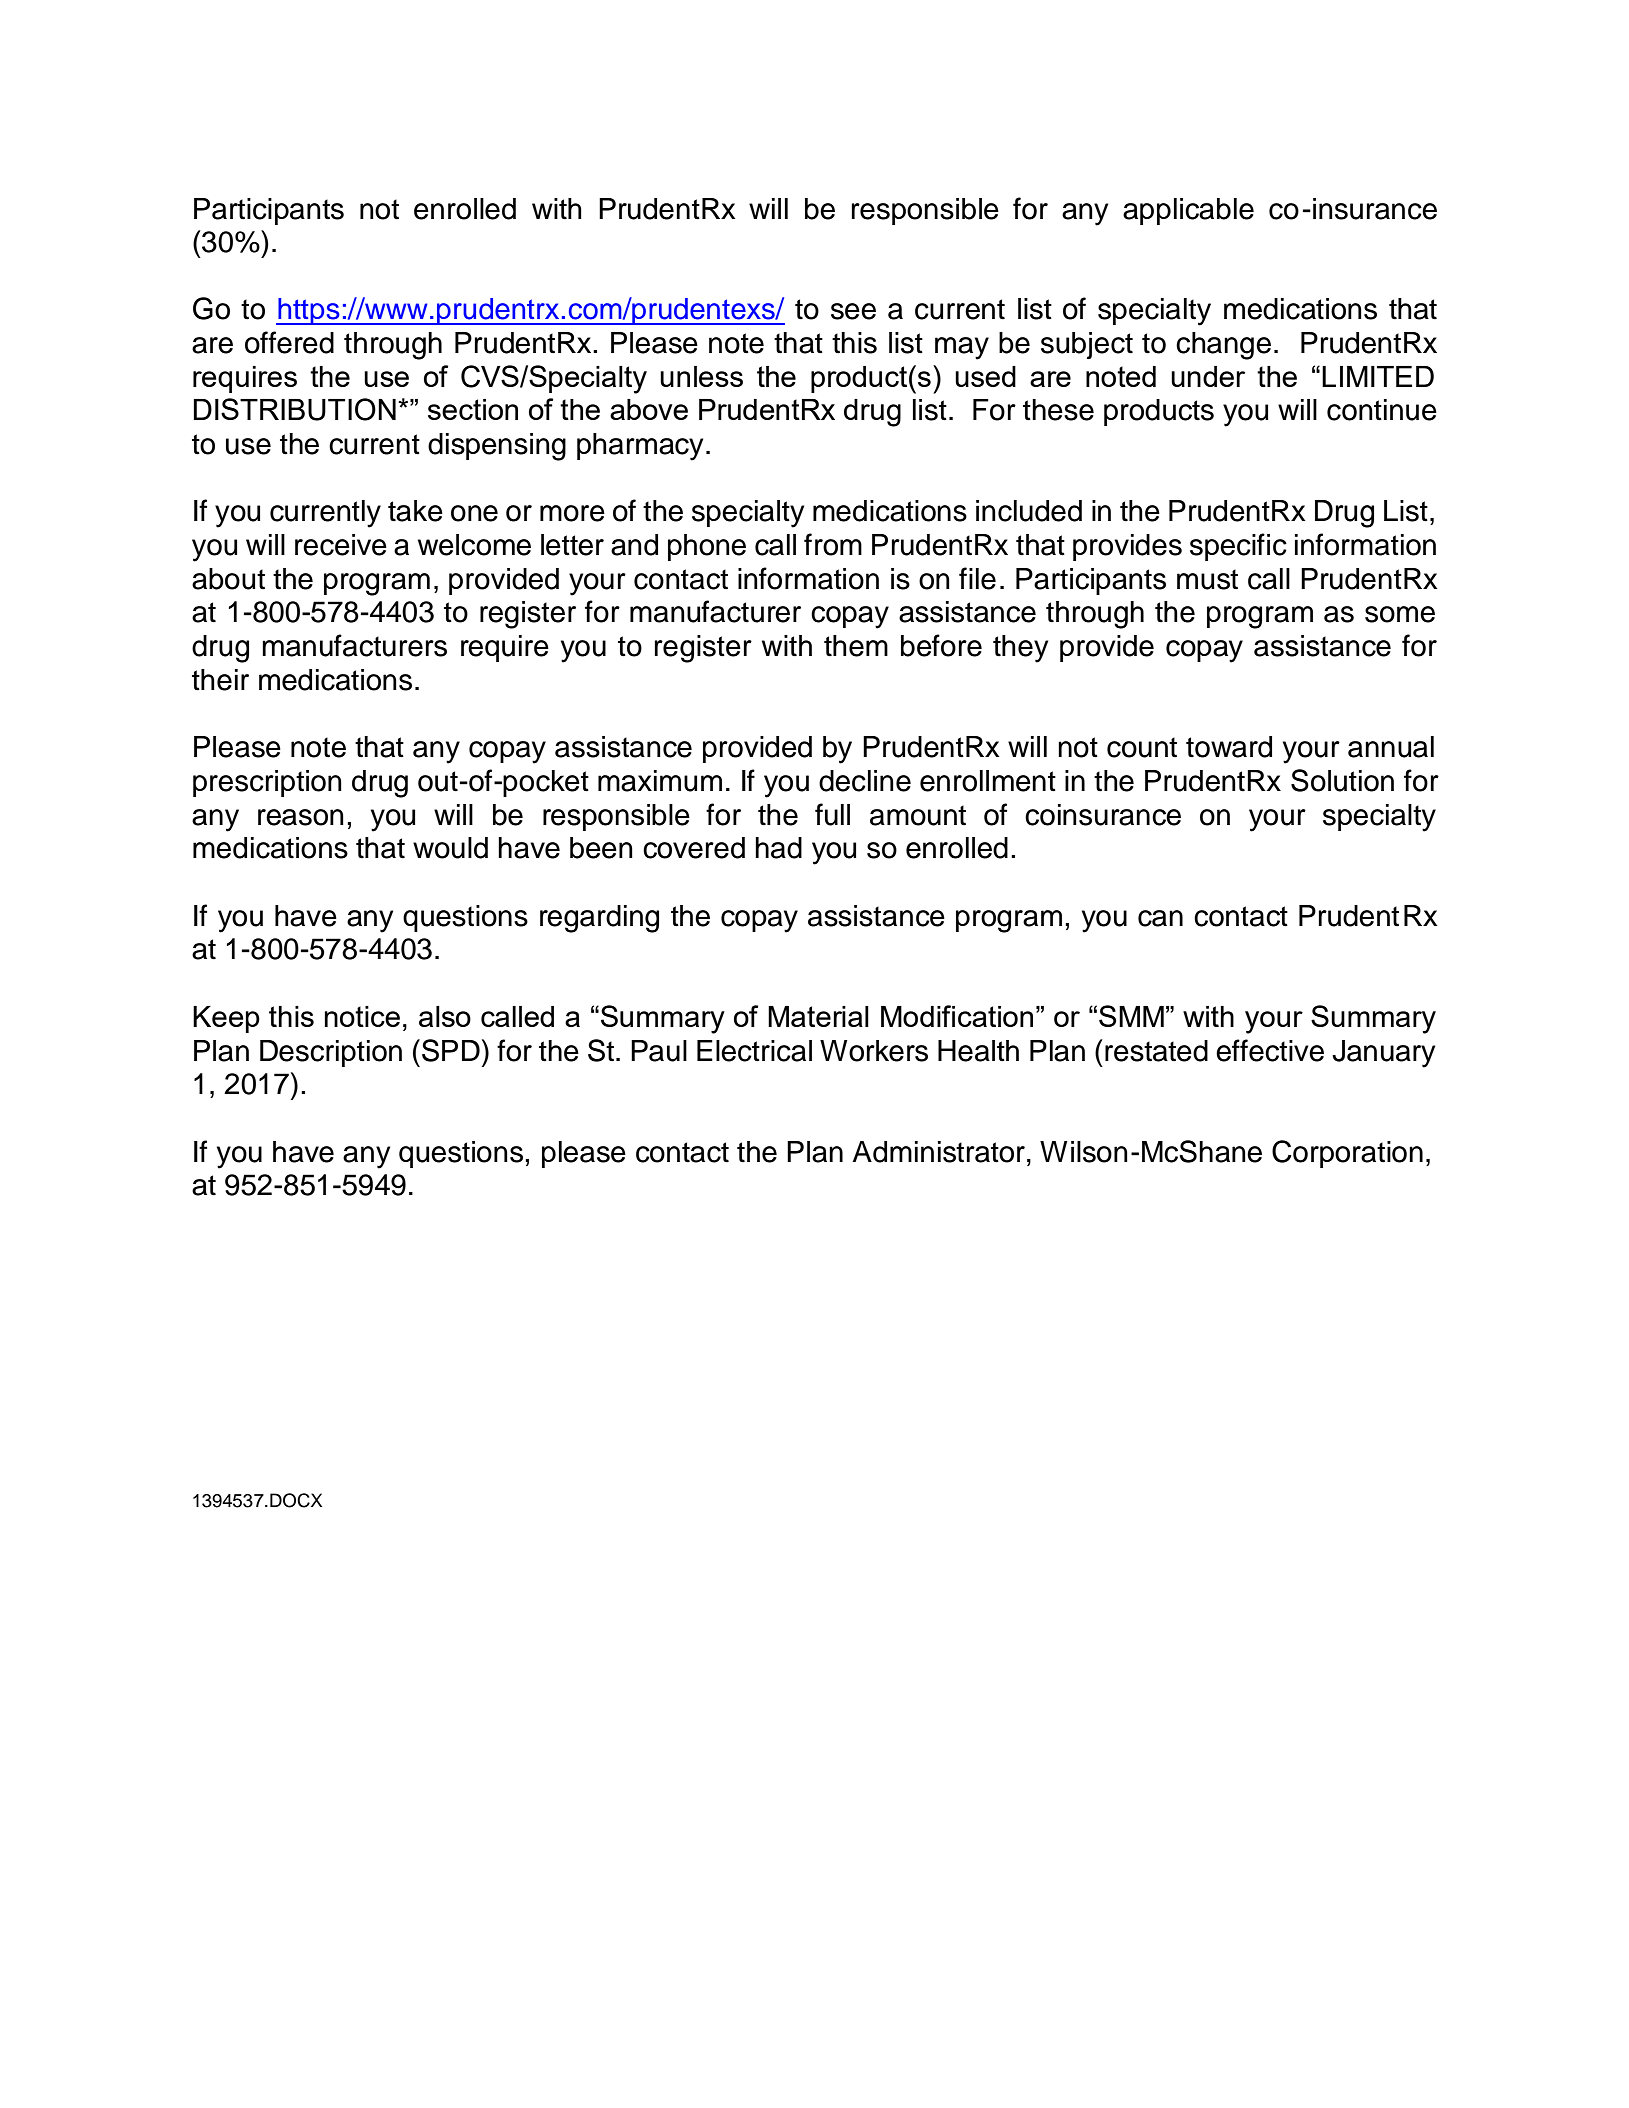 This screenshot has height=2108, width=1629. What do you see at coordinates (289, 342) in the screenshot?
I see `offered` at bounding box center [289, 342].
